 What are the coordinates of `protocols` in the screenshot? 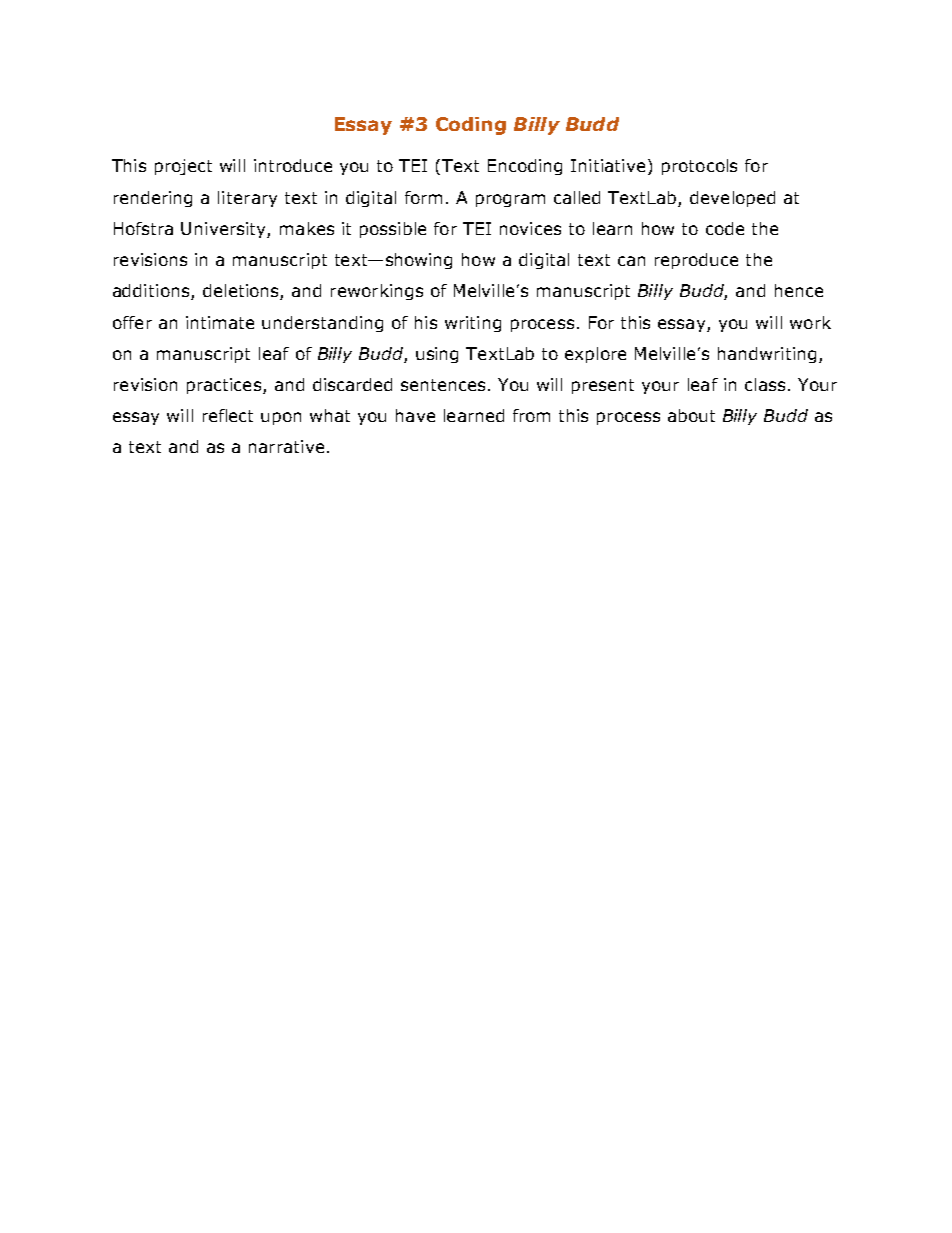 It's located at (699, 167).
